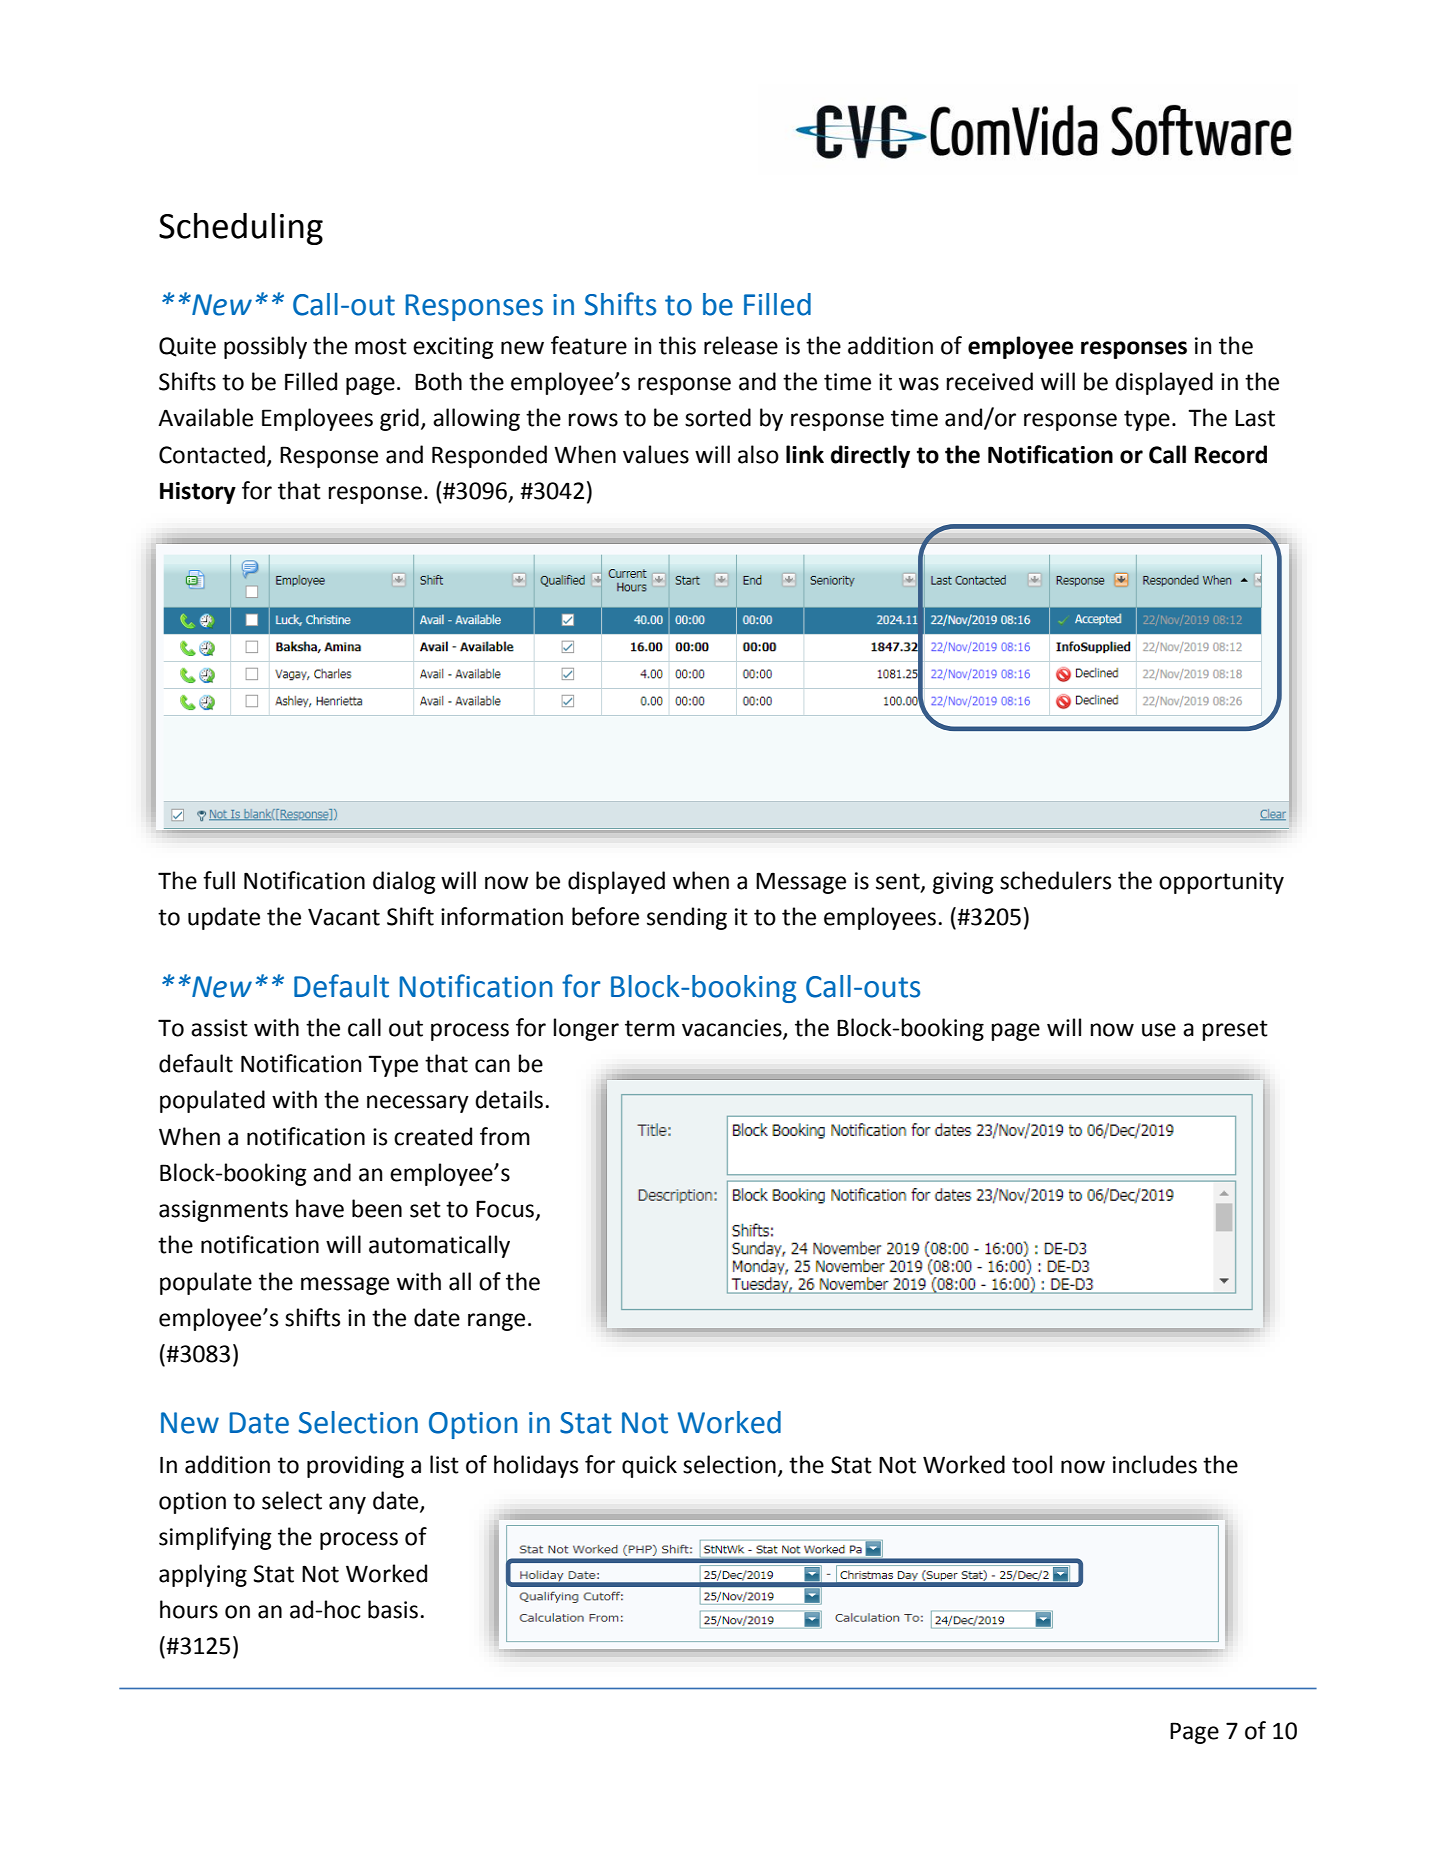 This image has height=1859, width=1436. Describe the element at coordinates (344, 917) in the image. I see `Vacant` at that location.
